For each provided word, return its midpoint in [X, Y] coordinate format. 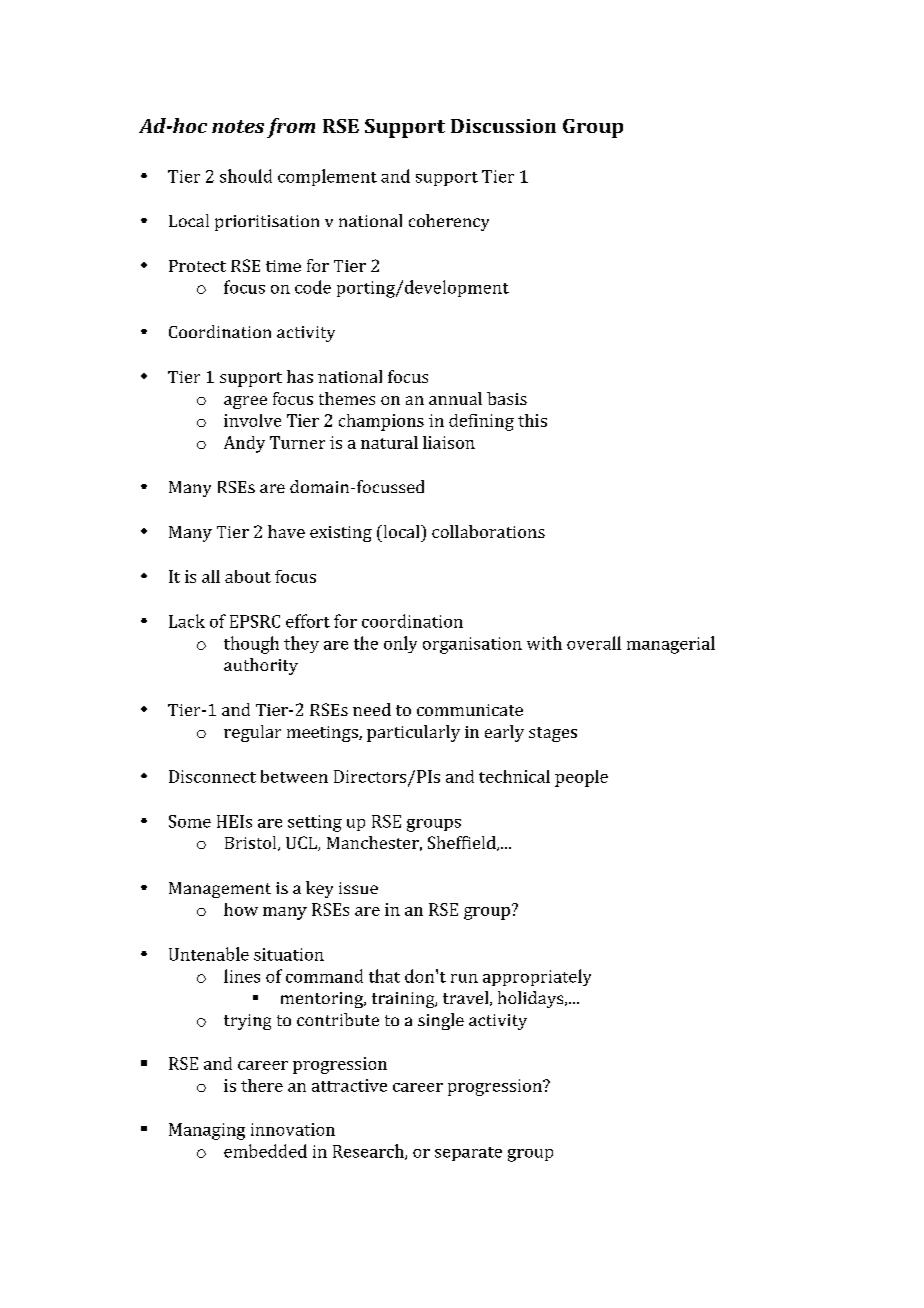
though [251, 645]
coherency [449, 222]
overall [594, 643]
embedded [265, 1151]
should [246, 176]
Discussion [503, 126]
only [400, 644]
